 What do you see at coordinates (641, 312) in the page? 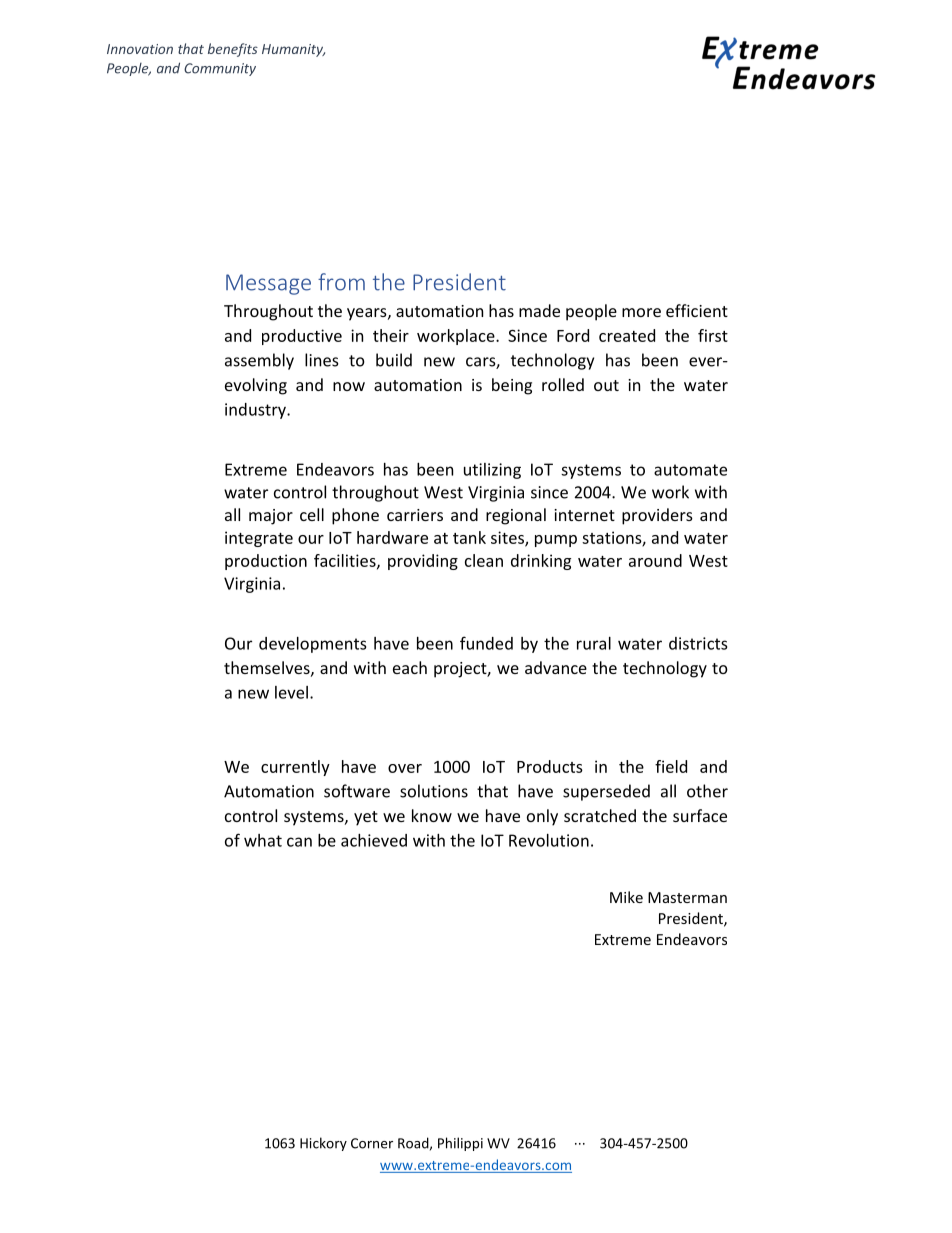
I see `more` at bounding box center [641, 312].
